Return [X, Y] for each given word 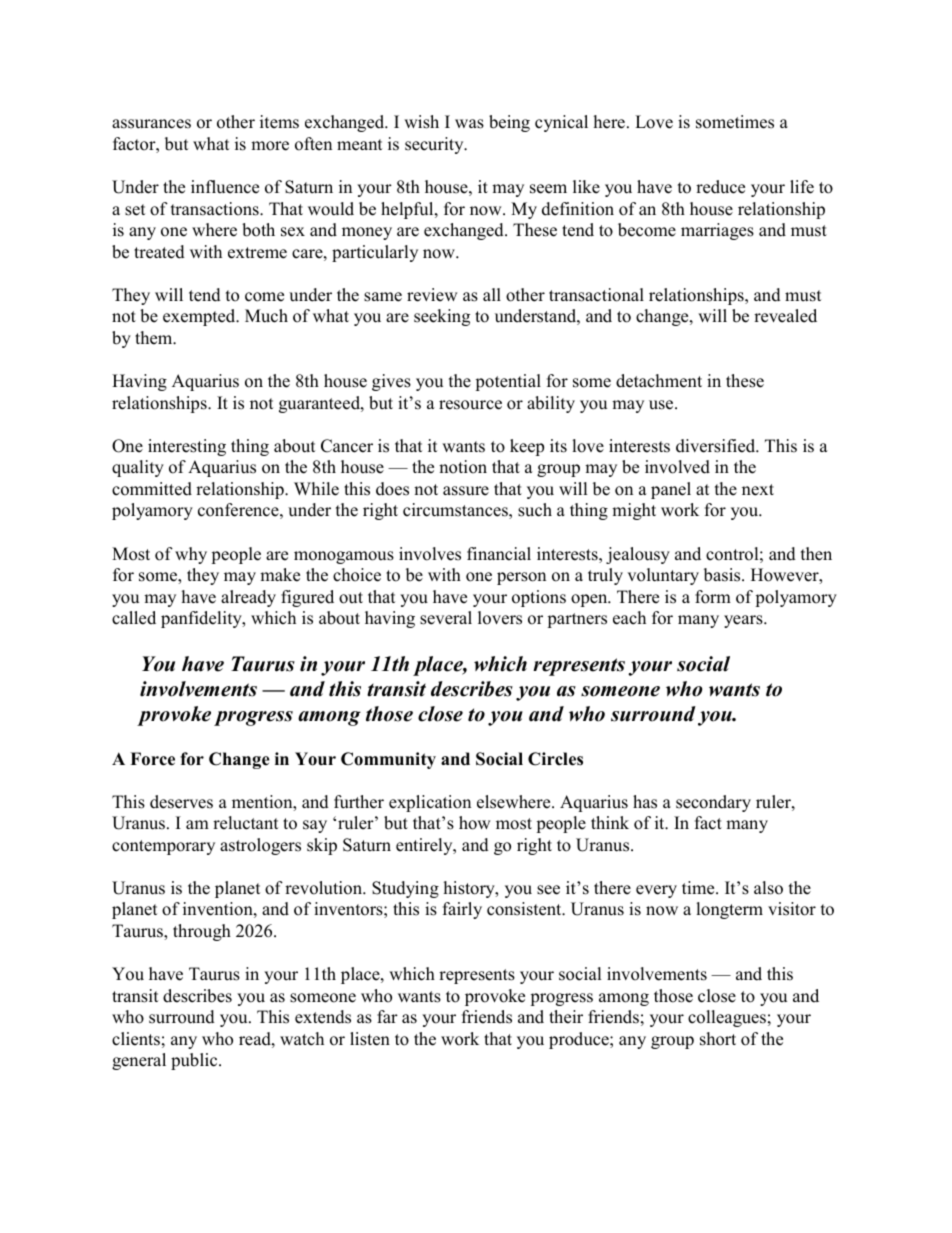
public [195, 1061]
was [469, 124]
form [713, 597]
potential [508, 382]
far [387, 1016]
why [191, 555]
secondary [713, 803]
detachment [659, 381]
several [446, 618]
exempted [200, 317]
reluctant [245, 823]
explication [430, 803]
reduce [720, 187]
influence [225, 187]
